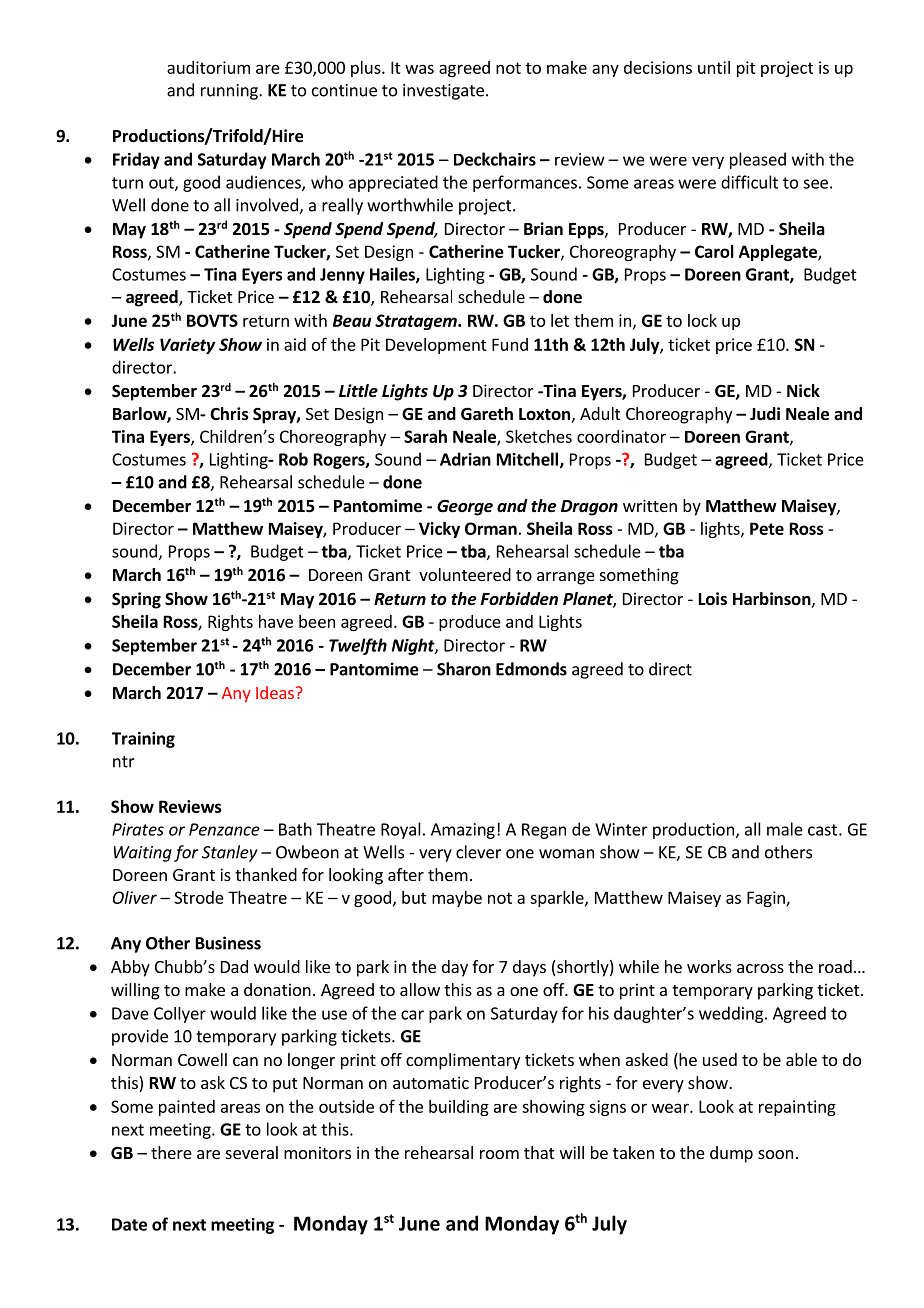 Image resolution: width=924 pixels, height=1308 pixels. Describe the element at coordinates (171, 1152) in the screenshot. I see `there` at that location.
